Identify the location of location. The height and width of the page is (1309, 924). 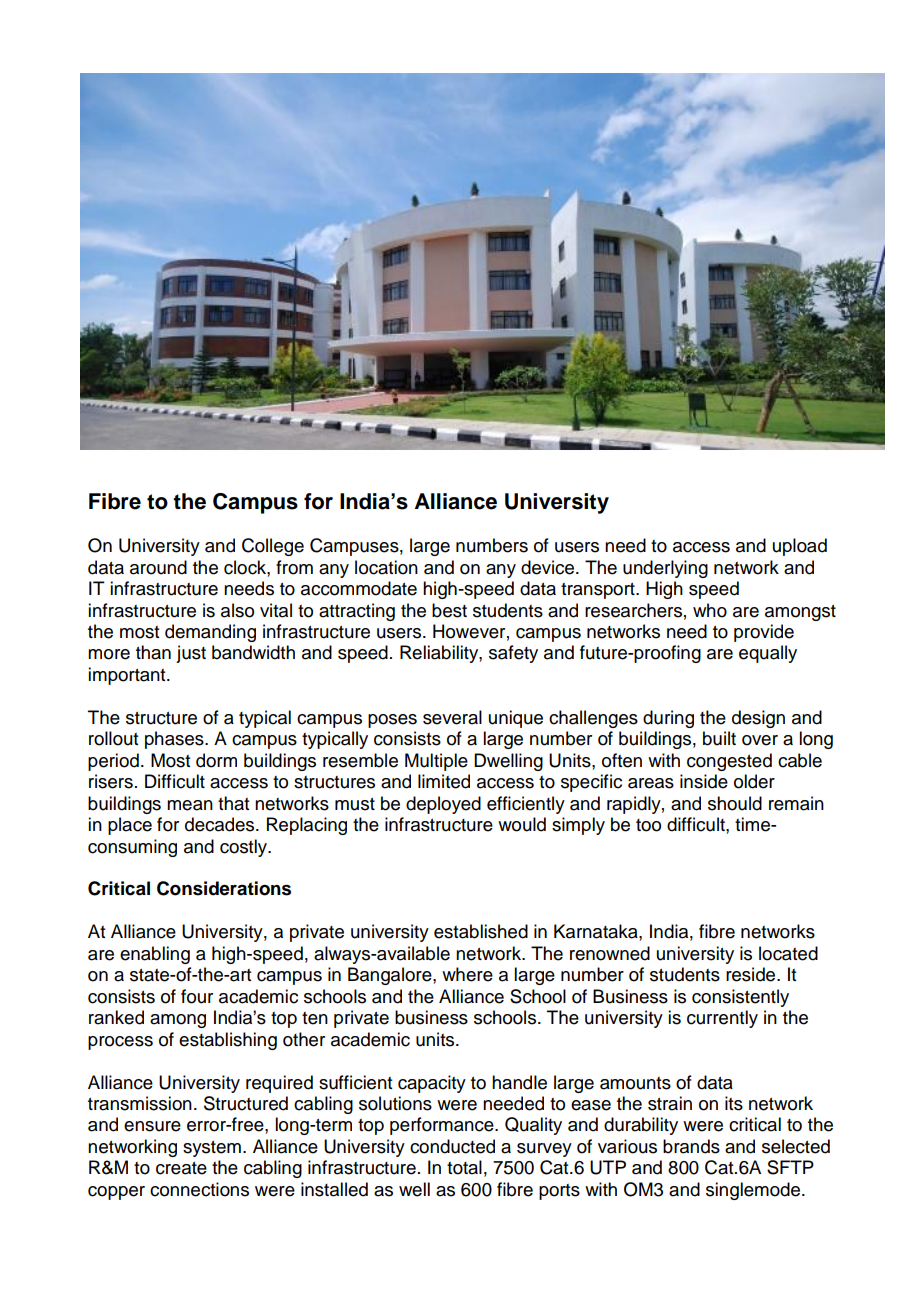
(386, 567).
